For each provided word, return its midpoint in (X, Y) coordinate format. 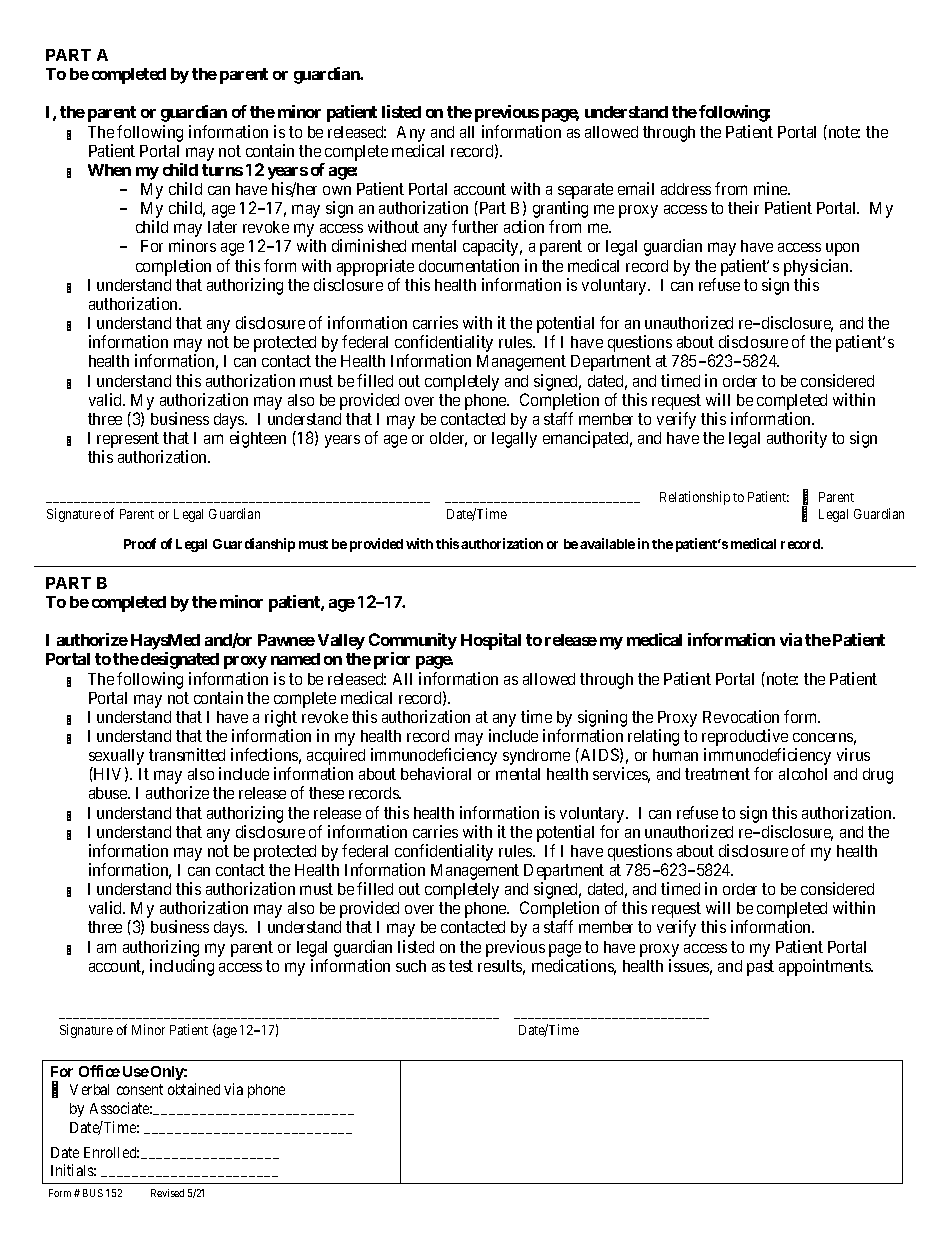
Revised (167, 1193)
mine (772, 188)
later (222, 227)
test (461, 966)
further (475, 226)
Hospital (491, 641)
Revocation (741, 716)
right (281, 718)
